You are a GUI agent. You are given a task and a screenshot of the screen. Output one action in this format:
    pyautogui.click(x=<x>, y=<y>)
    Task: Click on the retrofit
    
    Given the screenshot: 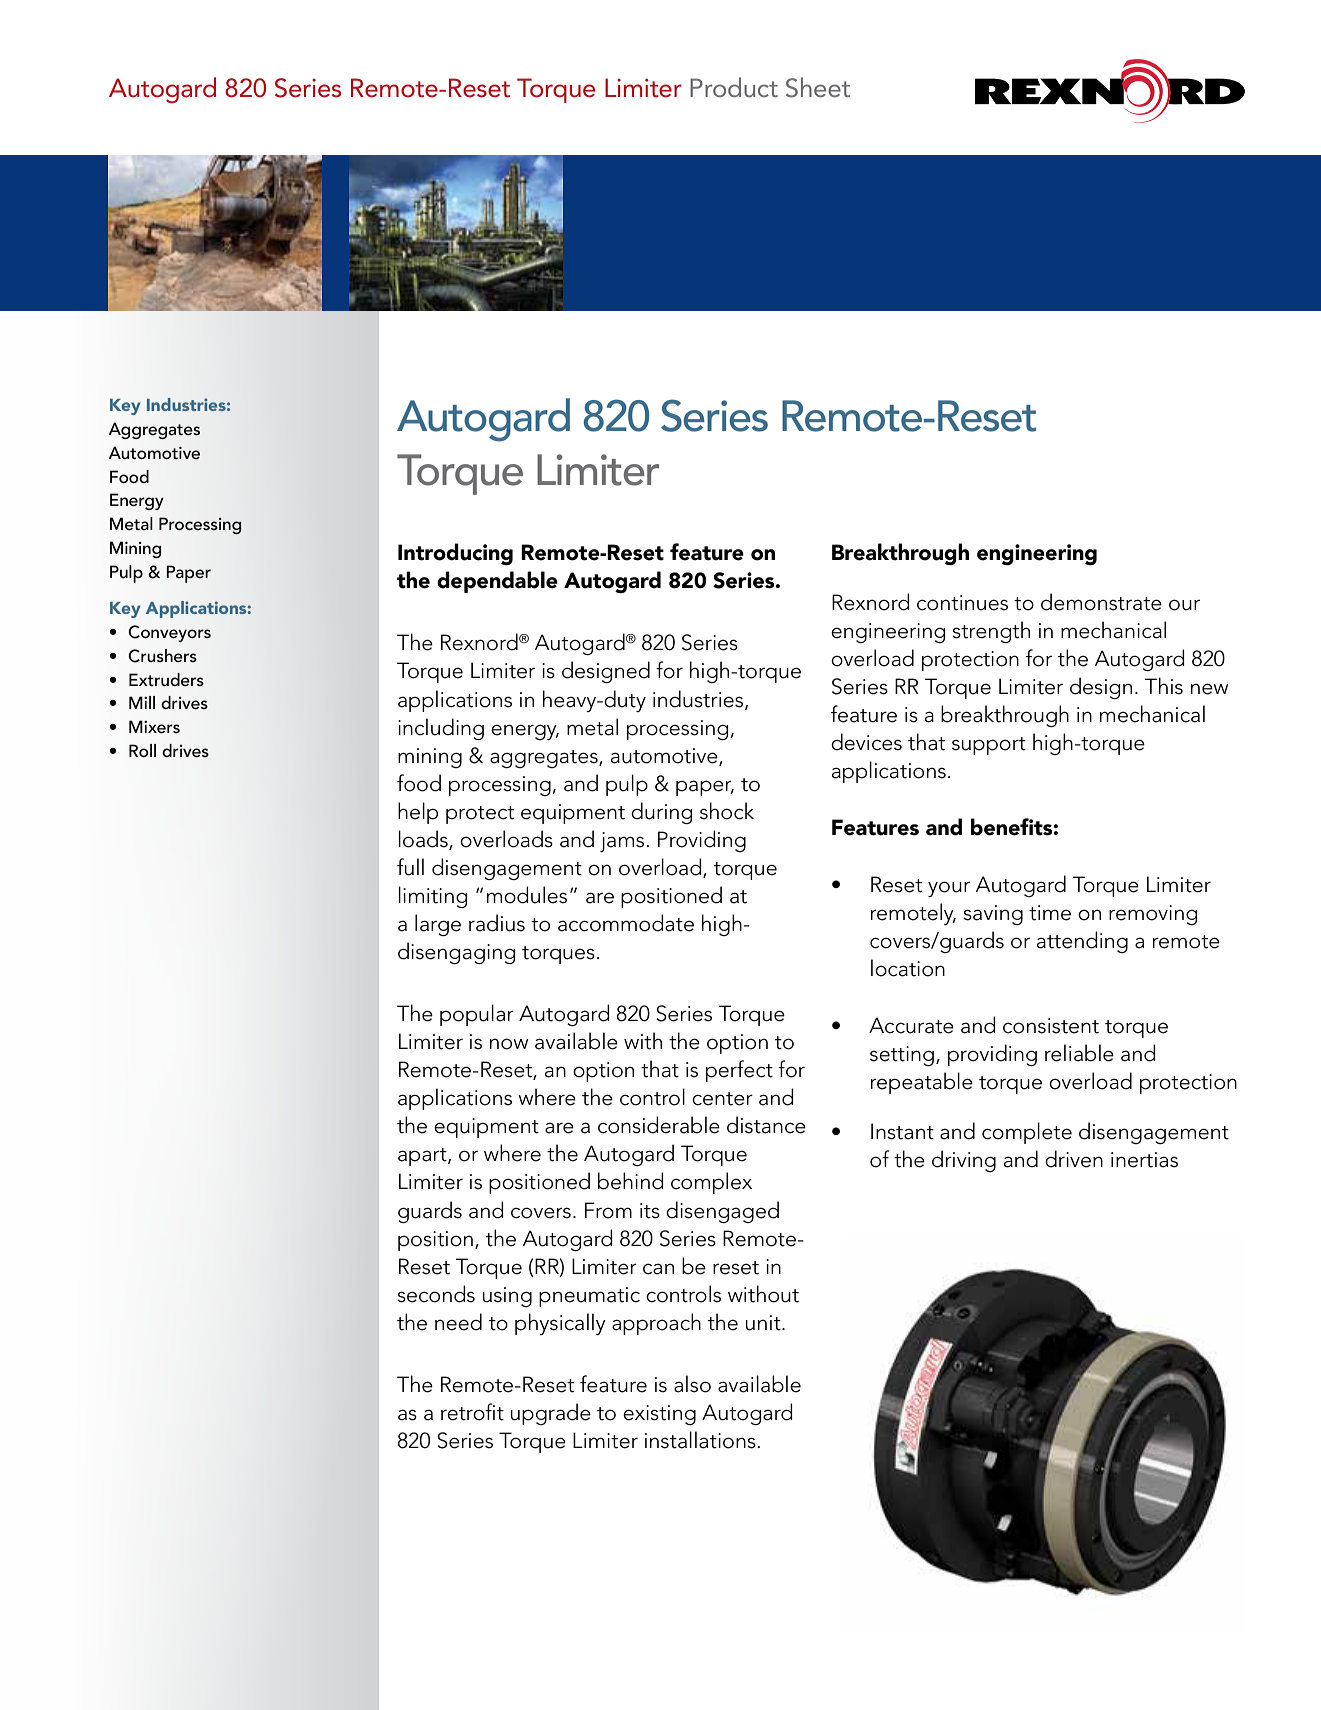 What is the action you would take?
    pyautogui.click(x=472, y=1412)
